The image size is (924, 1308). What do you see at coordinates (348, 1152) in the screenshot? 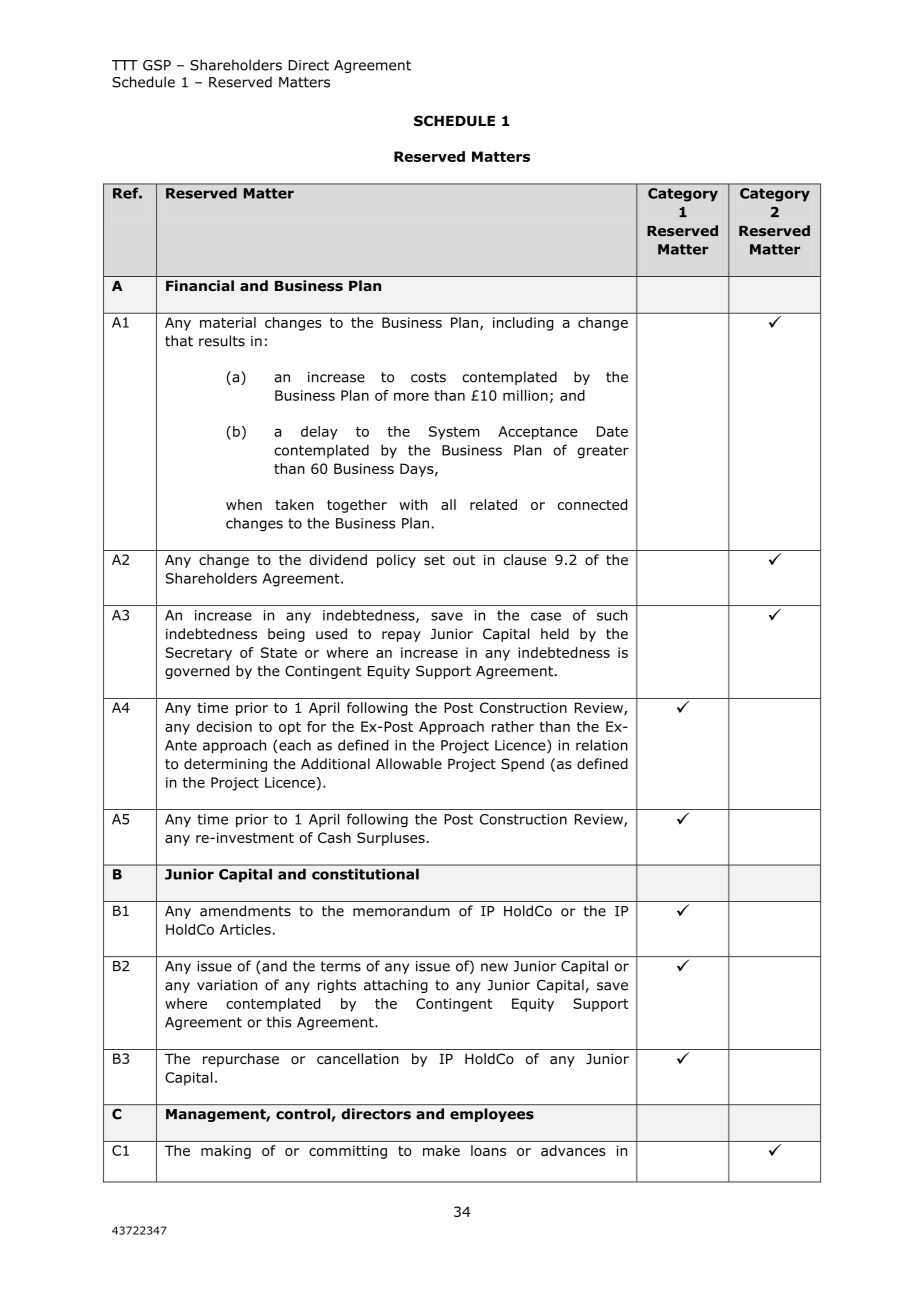
I see `committing` at bounding box center [348, 1152].
